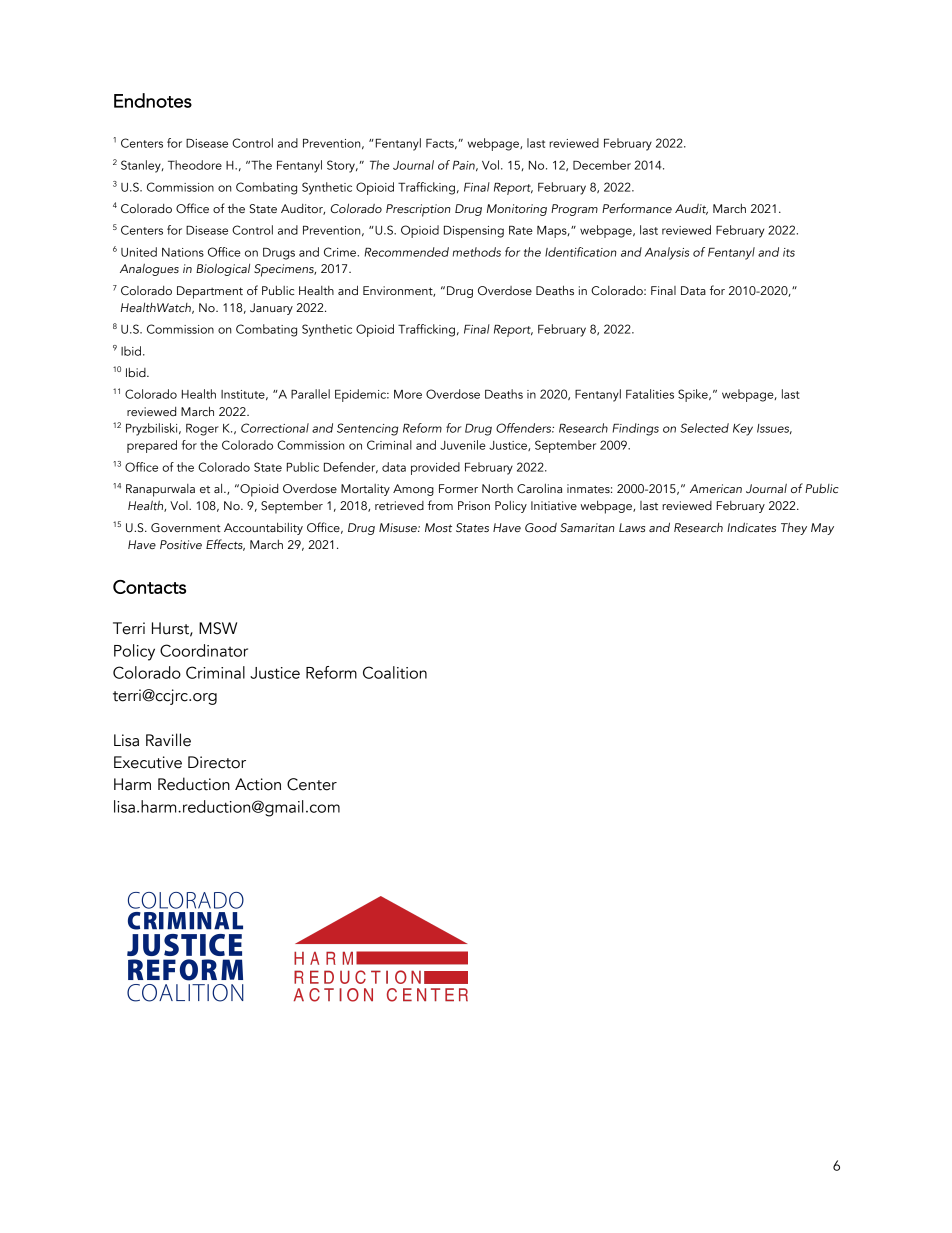 The width and height of the screenshot is (952, 1233). What do you see at coordinates (650, 394) in the screenshot?
I see `Fatalities` at bounding box center [650, 394].
